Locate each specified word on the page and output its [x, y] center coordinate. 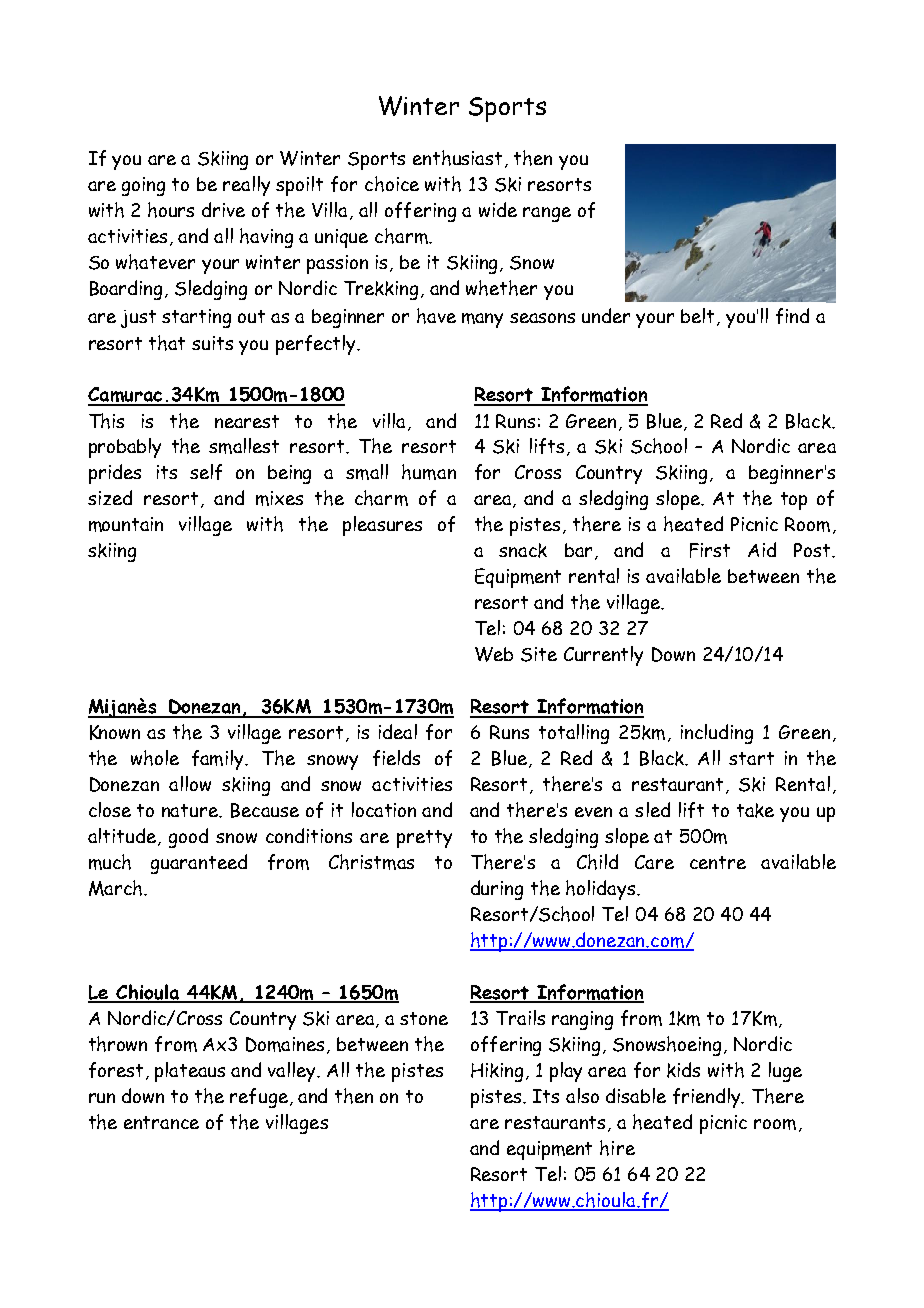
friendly [708, 1098]
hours [171, 210]
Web [494, 654]
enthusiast [459, 159]
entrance [161, 1122]
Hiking [499, 1072]
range [547, 214]
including [717, 734]
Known [115, 732]
